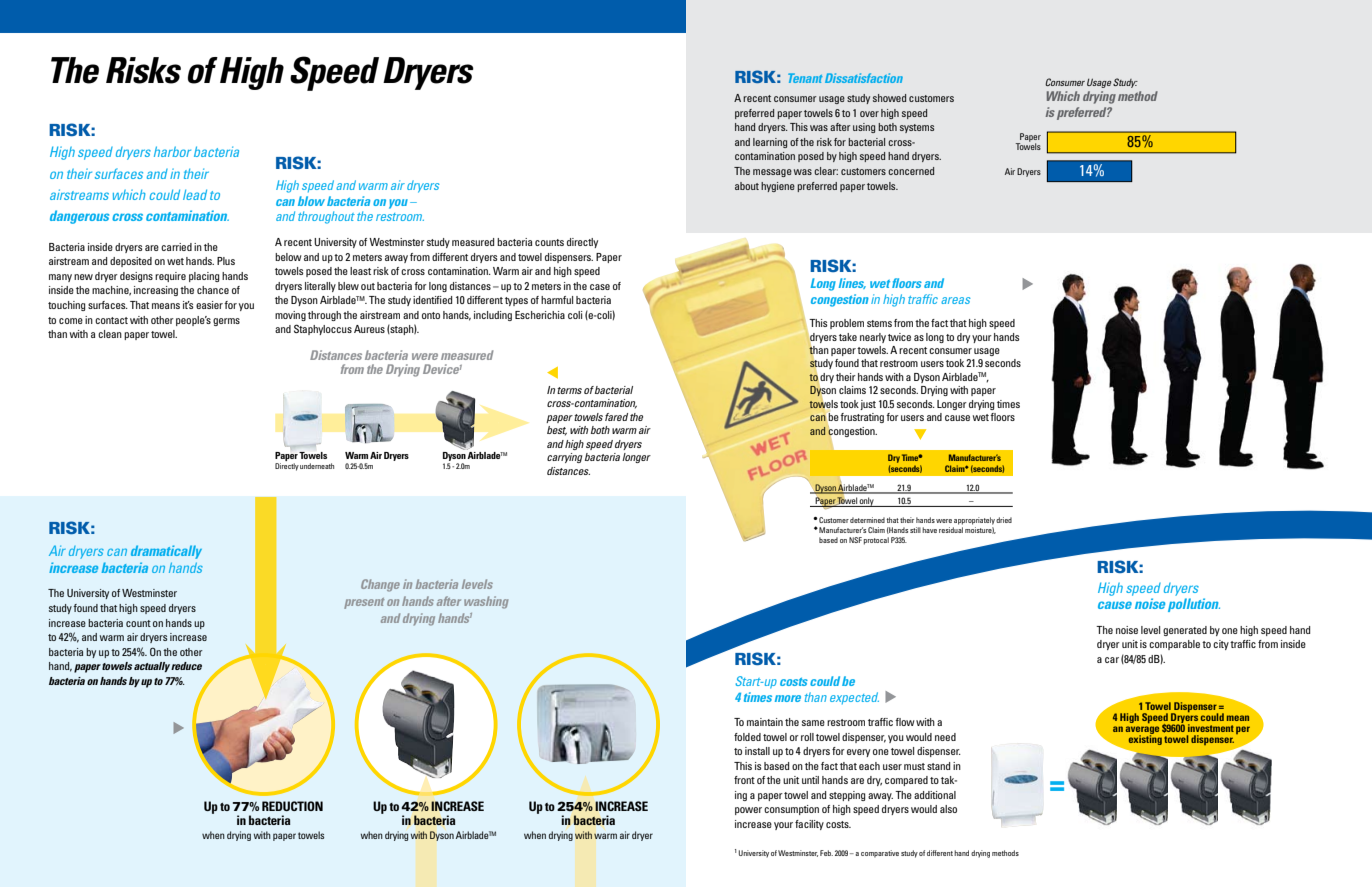  What do you see at coordinates (292, 806) in the document?
I see `REDUCTION` at bounding box center [292, 806].
